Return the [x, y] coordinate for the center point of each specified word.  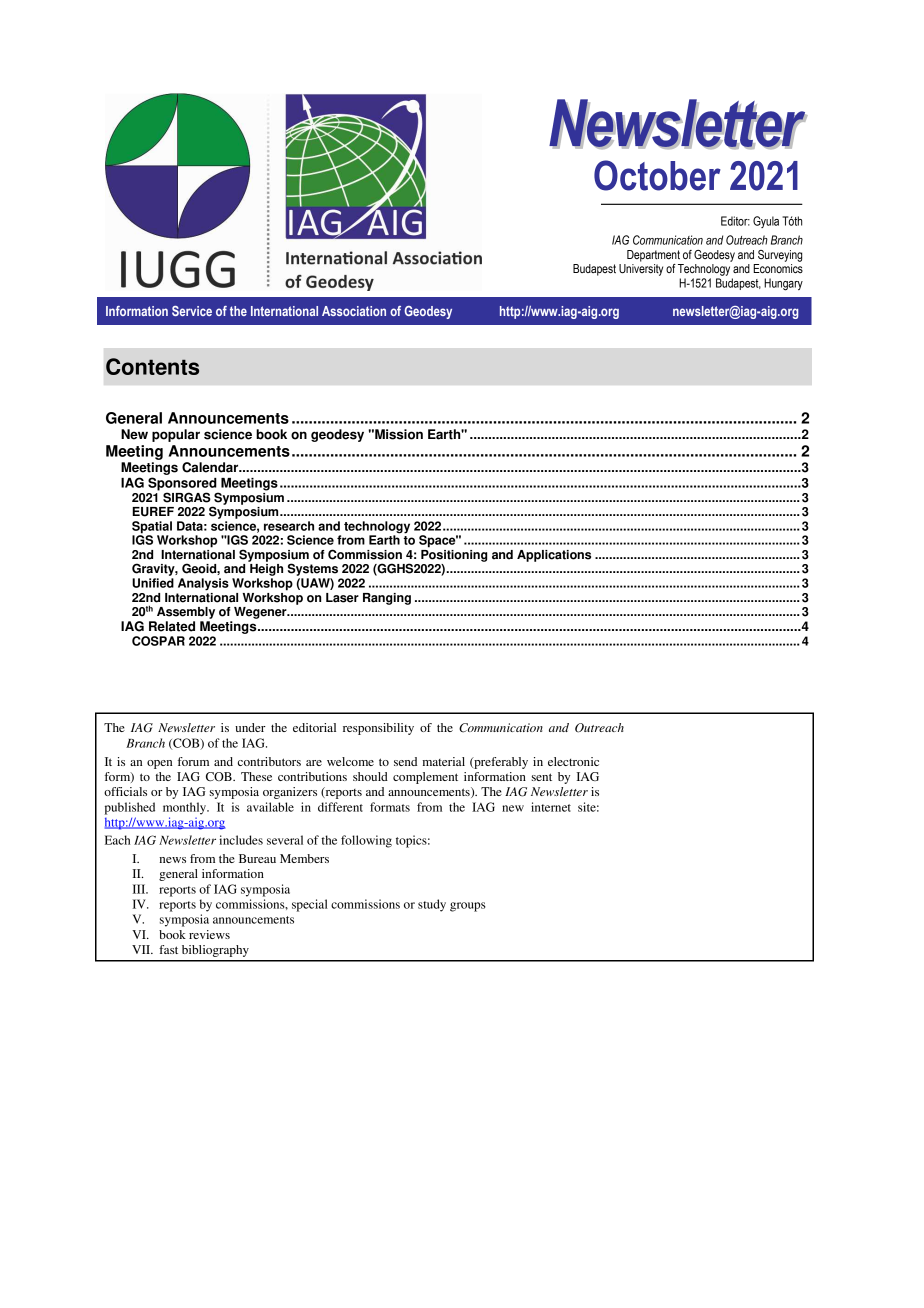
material [443, 761]
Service [192, 311]
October [657, 175]
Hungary [783, 284]
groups [468, 907]
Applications [554, 556]
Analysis [203, 584]
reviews [209, 934]
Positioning [454, 554]
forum [193, 761]
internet [551, 807]
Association [354, 311]
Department [653, 256]
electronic [573, 761]
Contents [152, 366]
